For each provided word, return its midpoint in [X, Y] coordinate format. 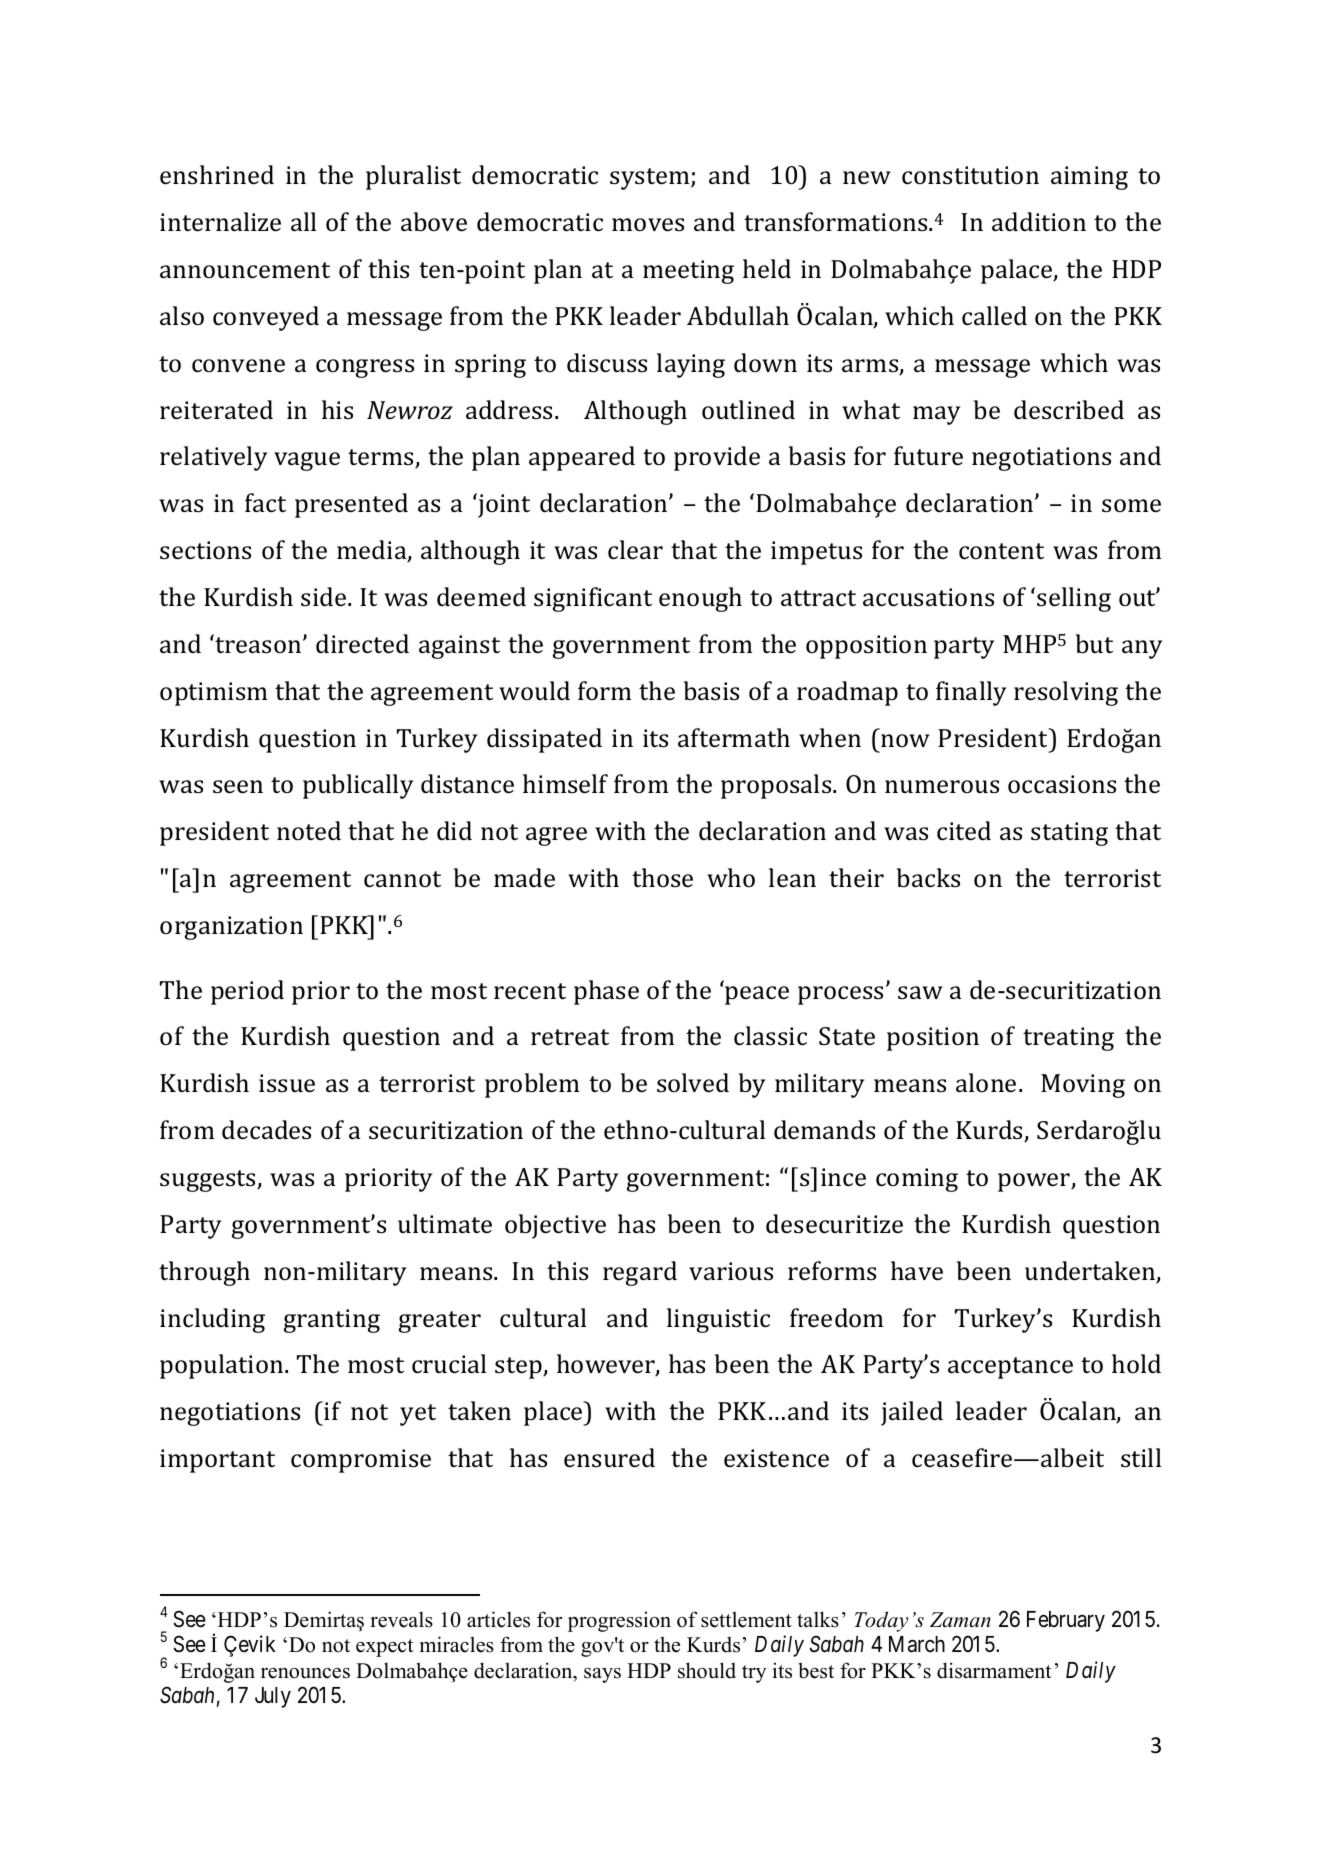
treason [259, 645]
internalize [220, 222]
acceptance [1010, 1368]
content [1001, 551]
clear [635, 550]
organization [231, 928]
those [662, 878]
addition [1039, 221]
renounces [305, 1673]
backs [928, 878]
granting [332, 1321]
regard [640, 1273]
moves [648, 225]
